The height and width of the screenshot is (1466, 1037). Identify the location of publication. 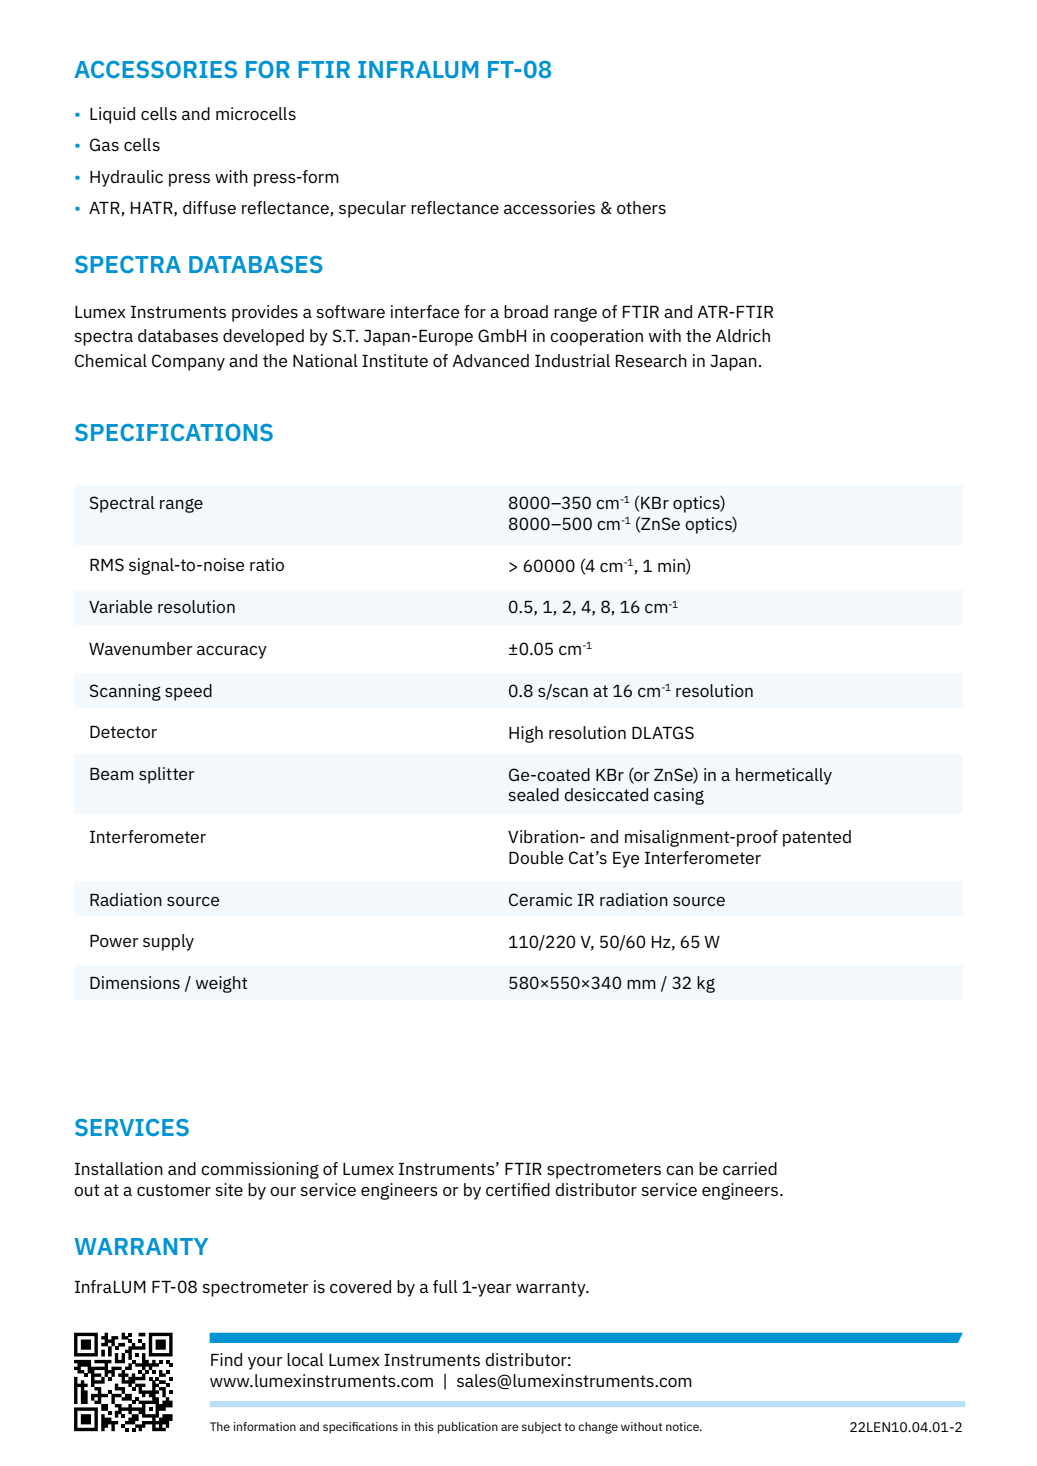
(468, 1428).
